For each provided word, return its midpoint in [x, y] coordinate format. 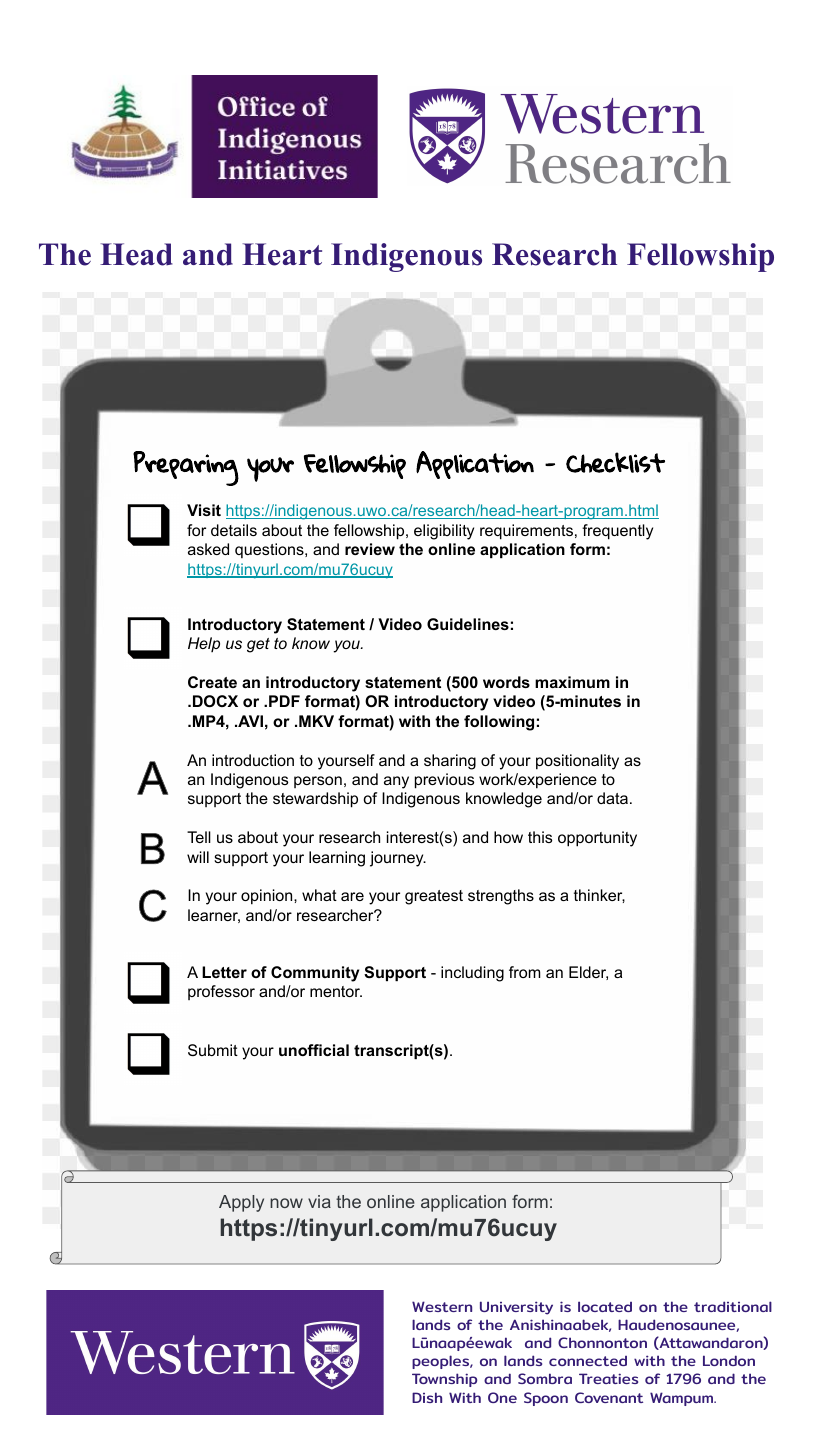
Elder [588, 973]
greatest [434, 897]
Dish [427, 1397]
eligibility [444, 532]
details [234, 530]
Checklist [615, 462]
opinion [268, 897]
